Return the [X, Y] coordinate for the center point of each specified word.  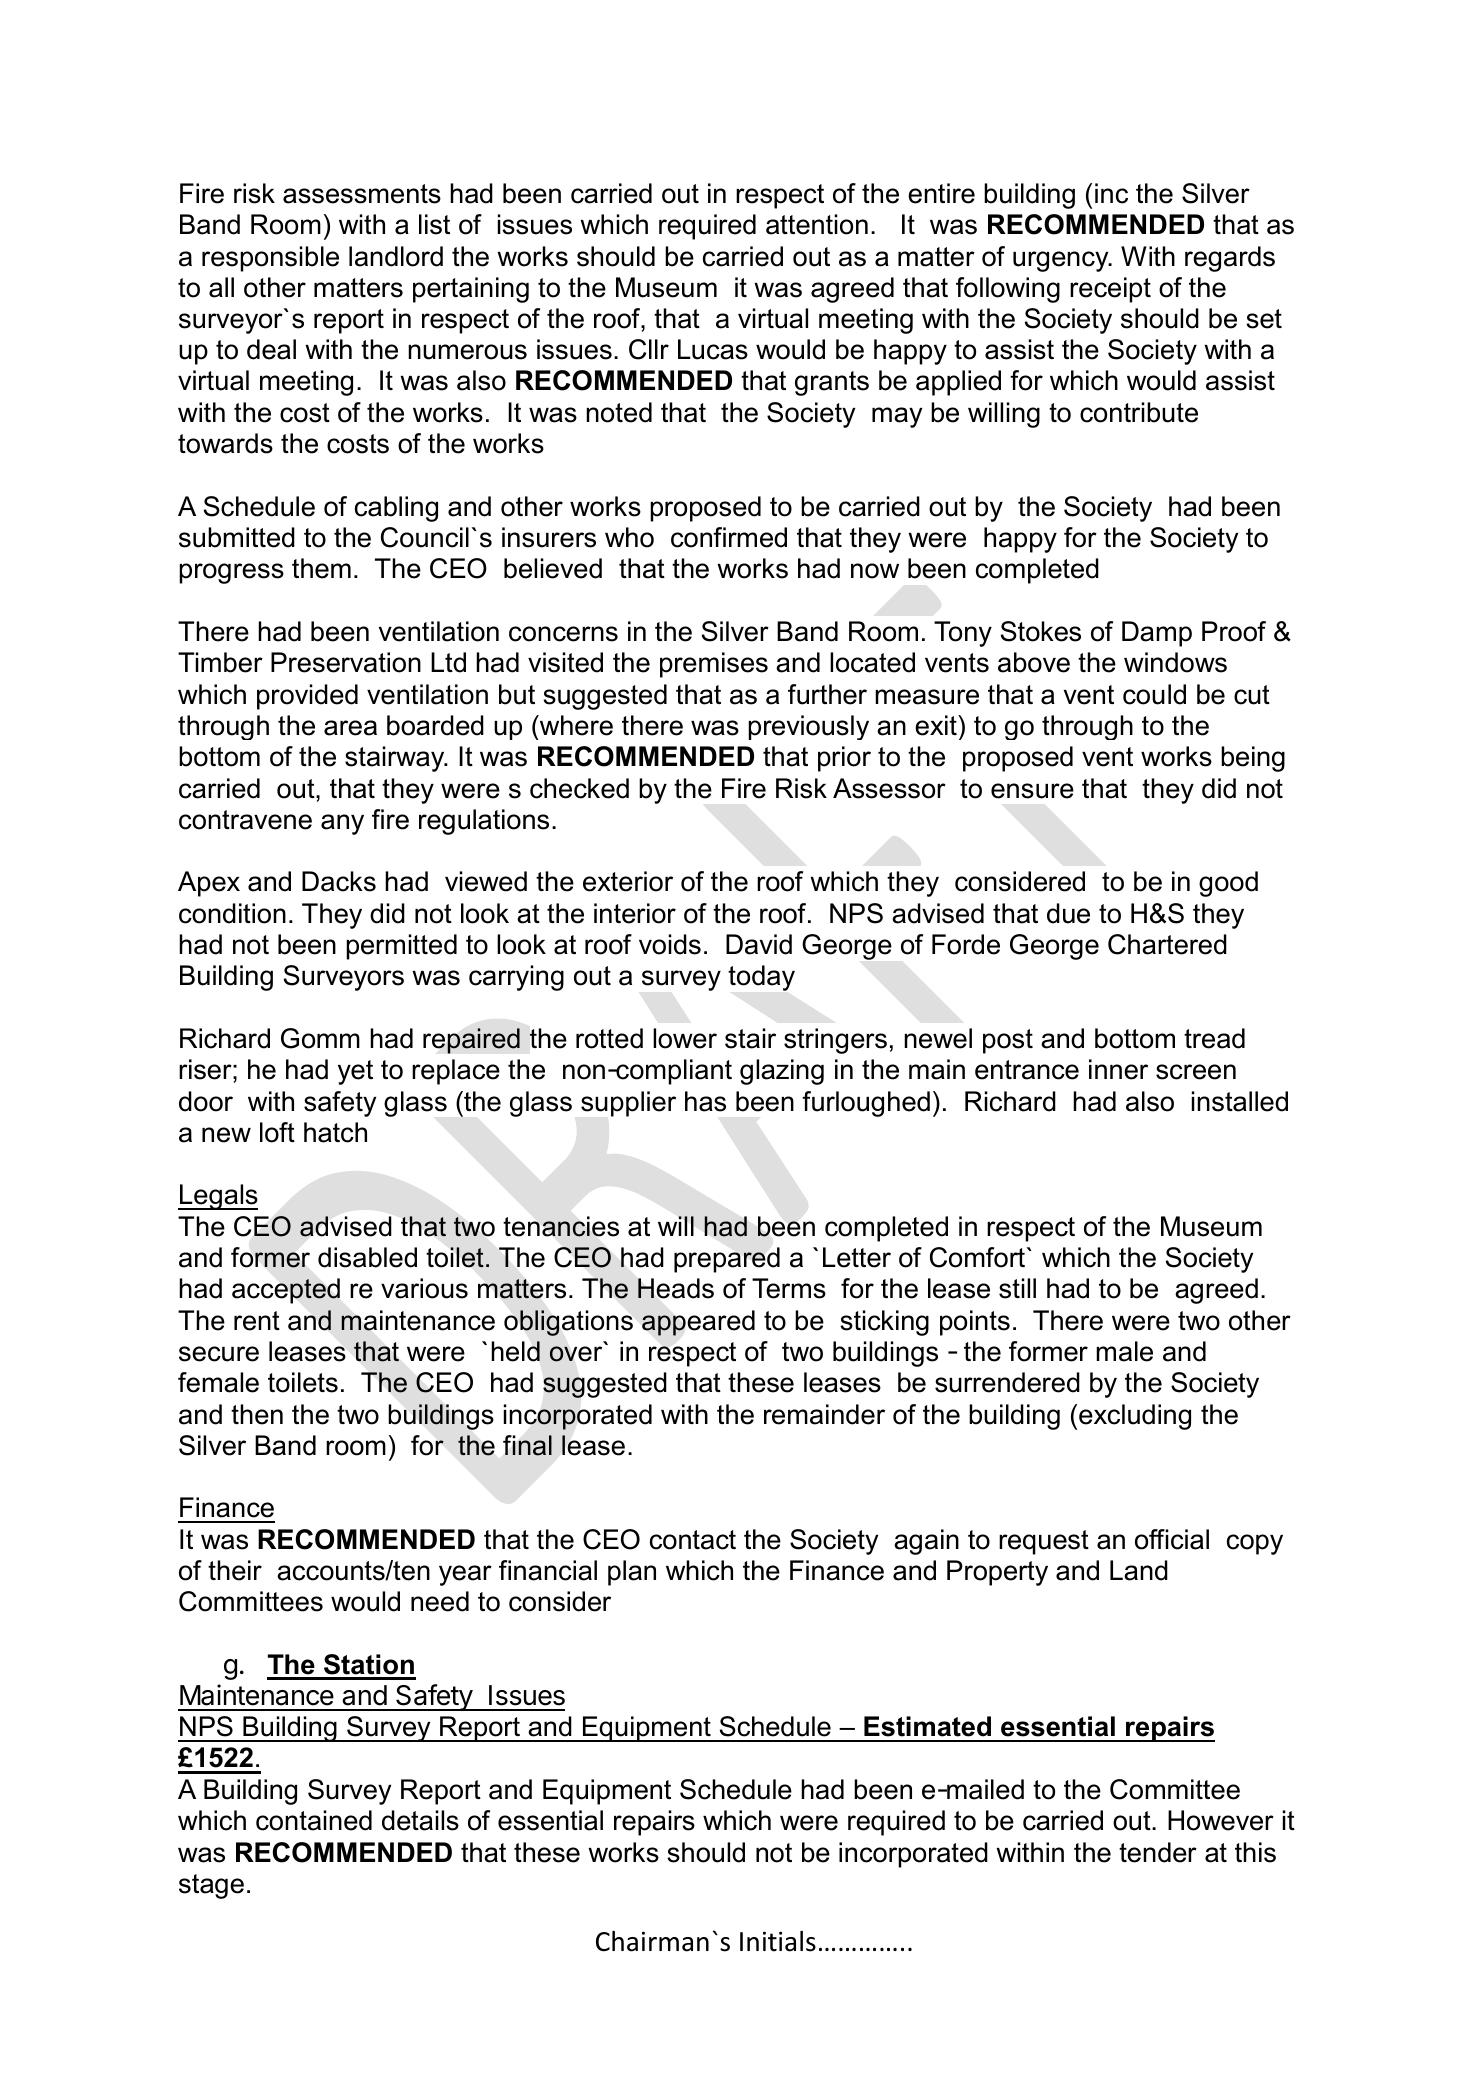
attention [817, 224]
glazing [782, 1072]
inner [1118, 1069]
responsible [270, 259]
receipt [1110, 290]
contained [314, 1820]
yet [355, 1072]
